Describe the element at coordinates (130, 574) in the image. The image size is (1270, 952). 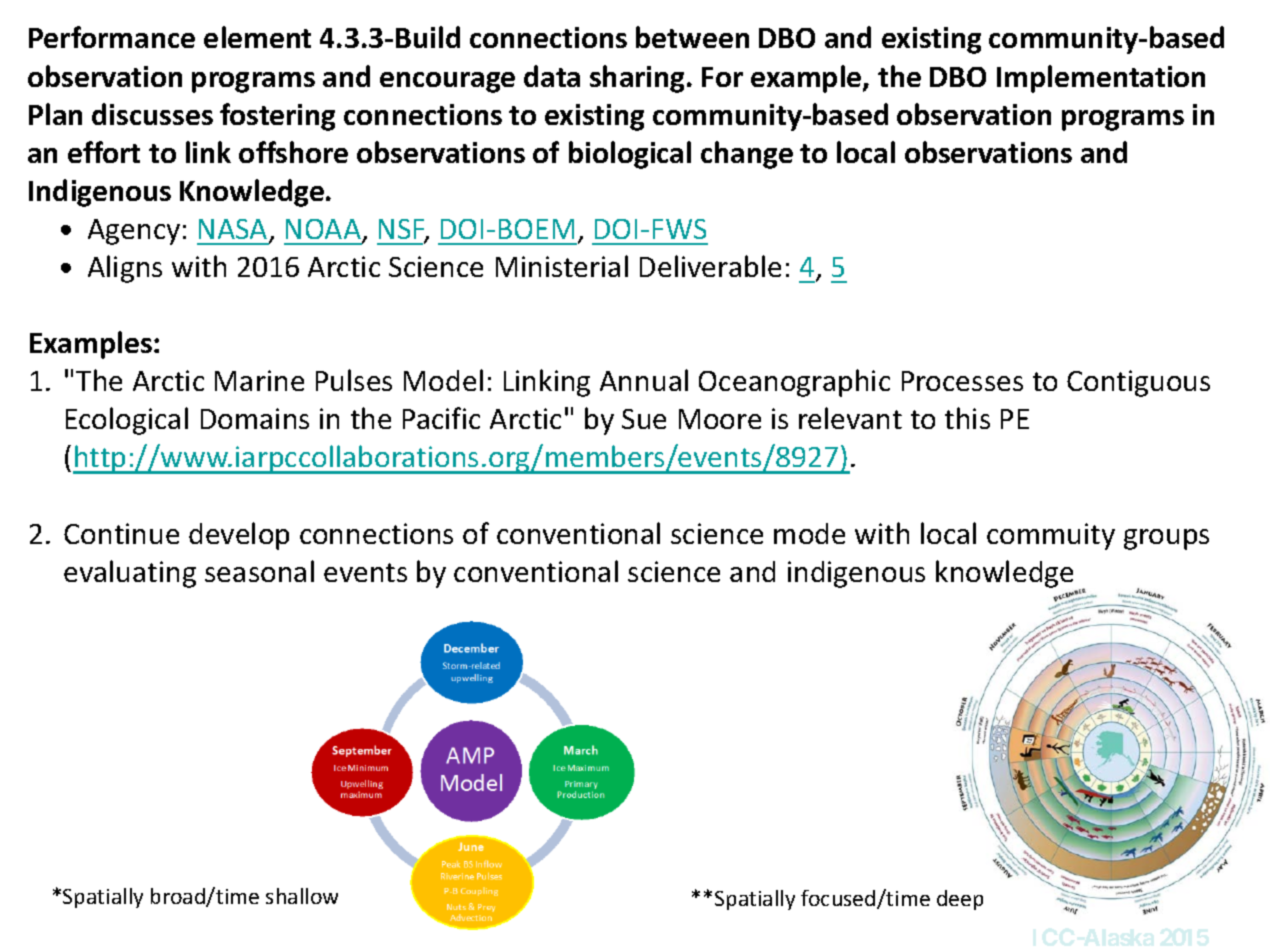
I see `evaluating` at that location.
